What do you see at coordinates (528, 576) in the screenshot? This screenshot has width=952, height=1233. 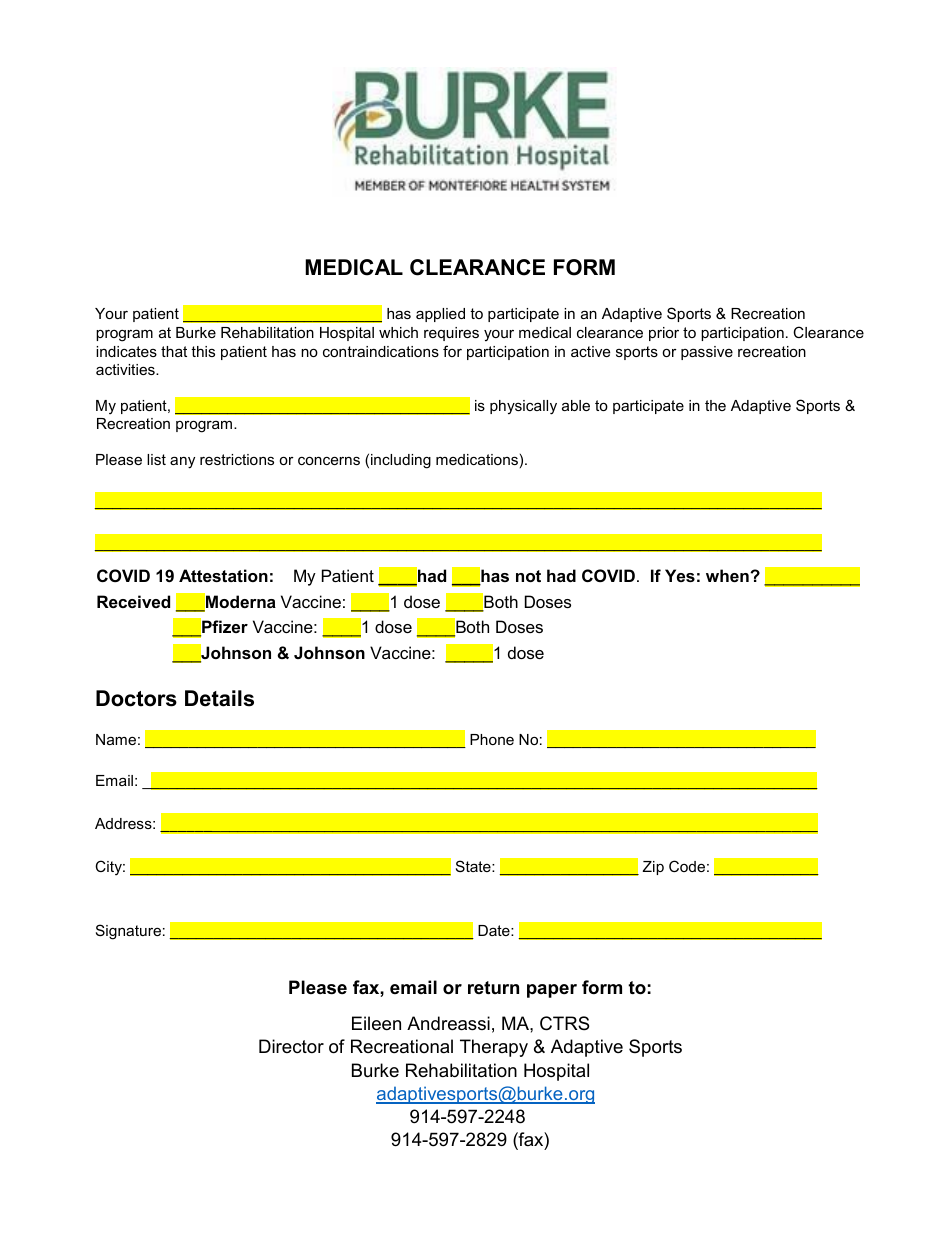 I see `not` at bounding box center [528, 576].
